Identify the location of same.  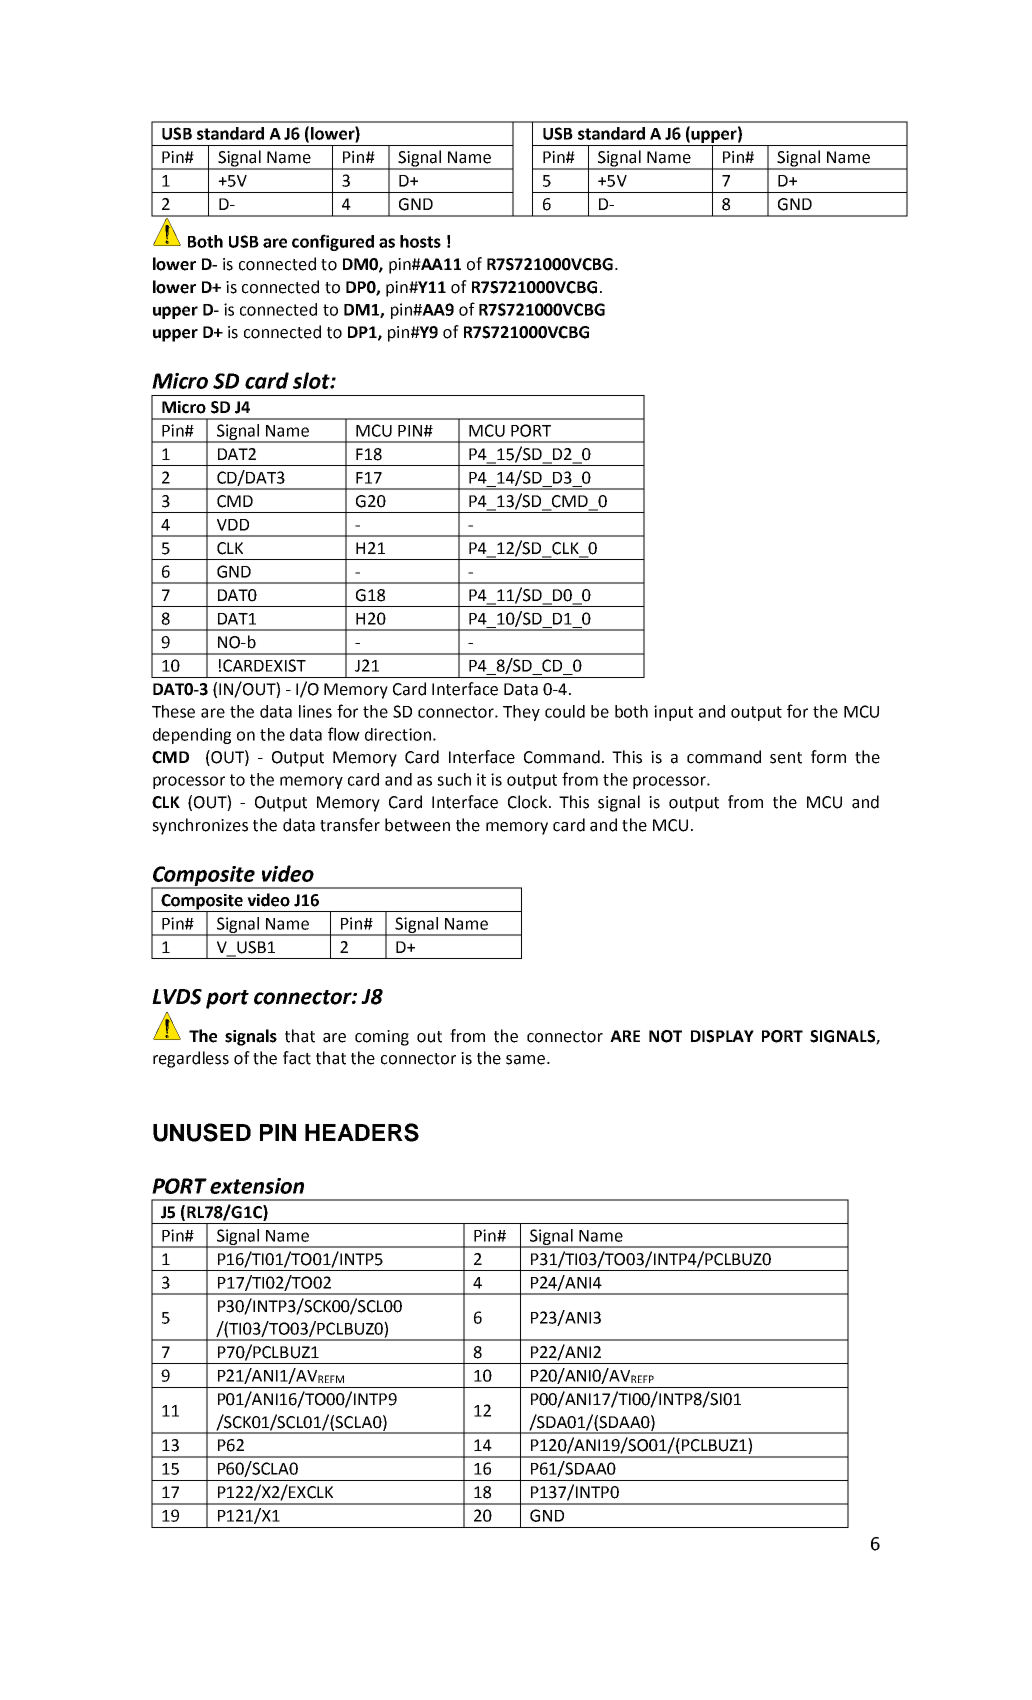
(527, 1060).
